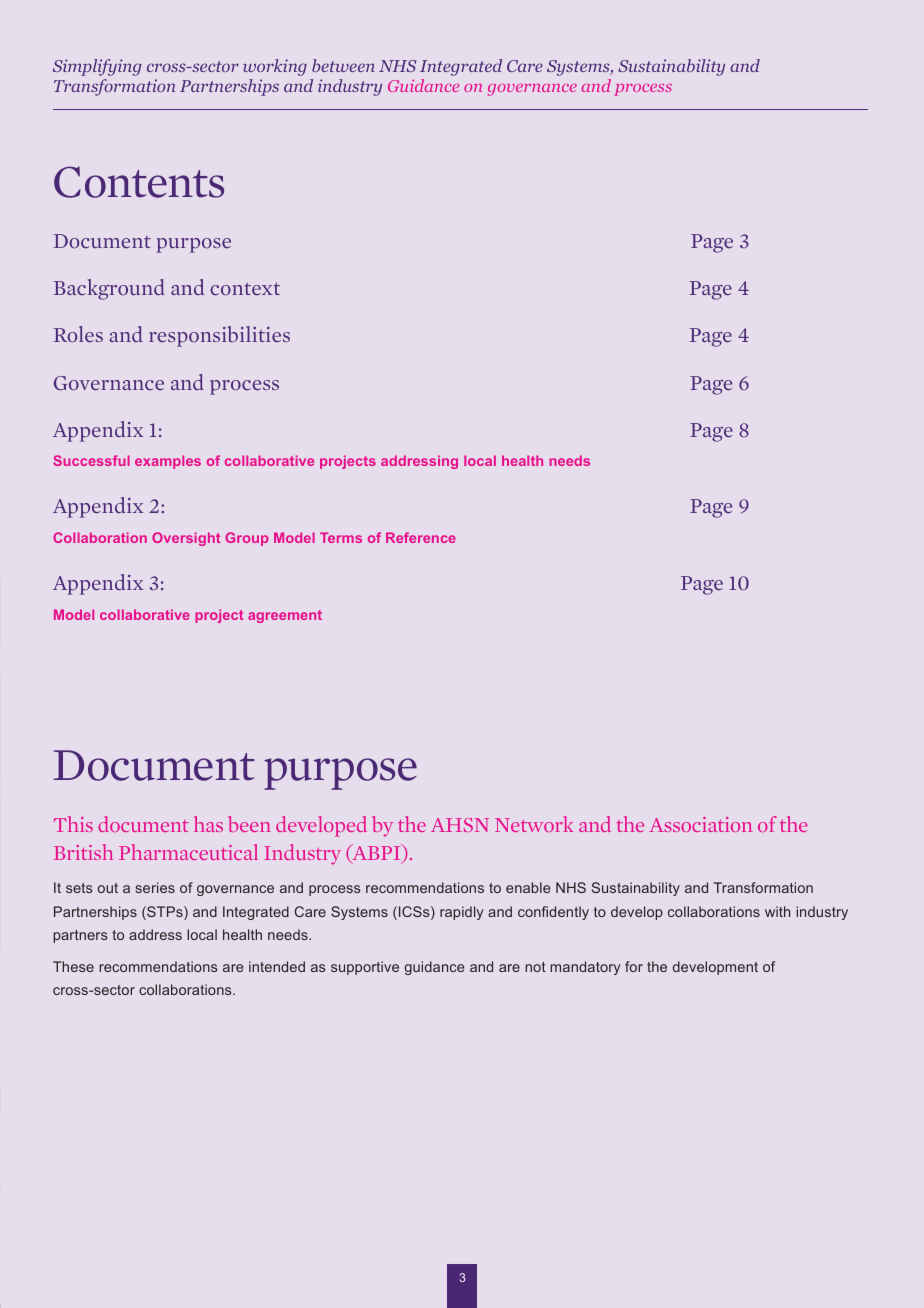 This document has height=1308, width=924. Describe the element at coordinates (343, 65) in the document. I see `between` at that location.
